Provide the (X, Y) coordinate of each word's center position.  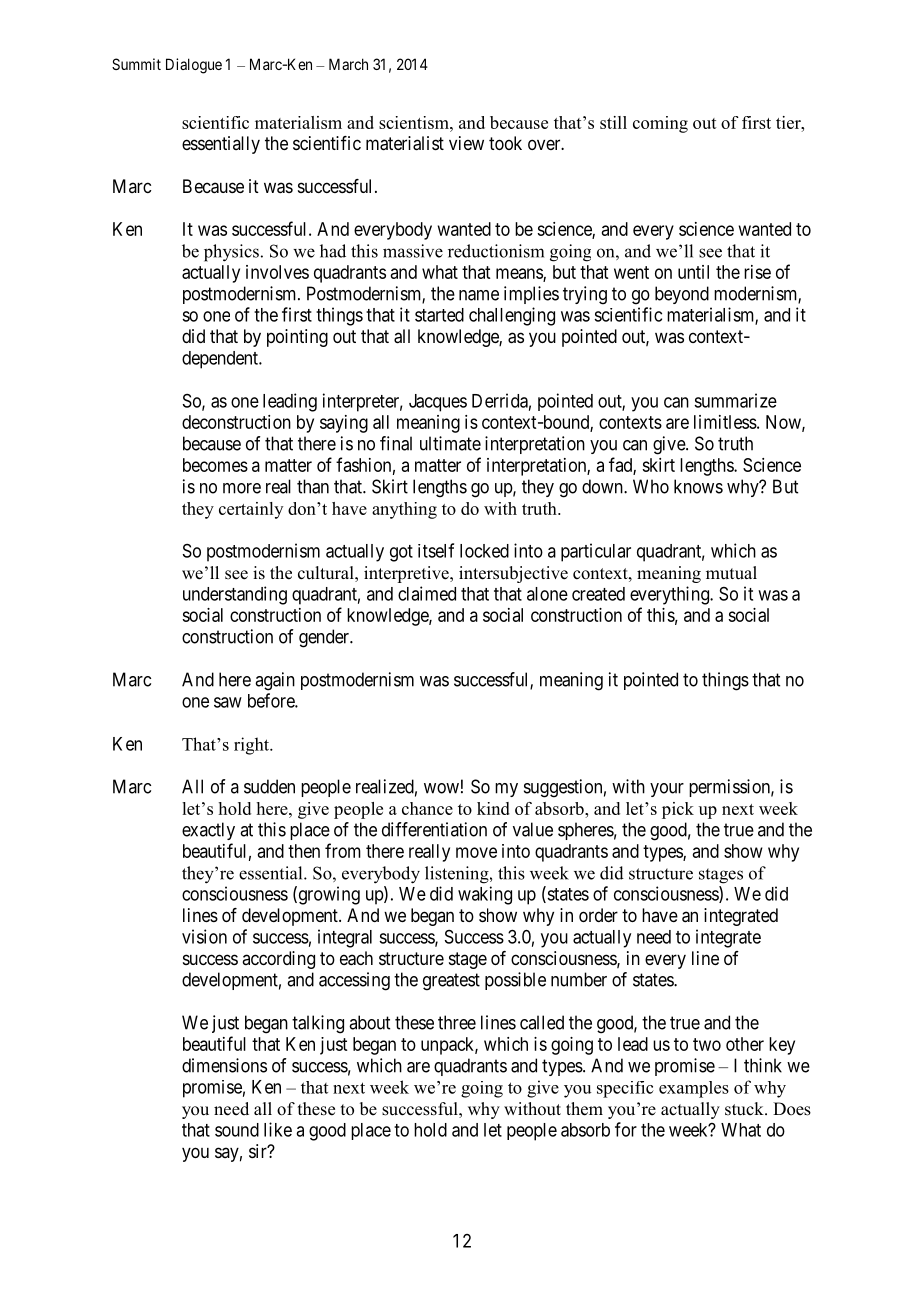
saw (228, 702)
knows (698, 486)
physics (231, 253)
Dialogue (194, 66)
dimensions (224, 1065)
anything (404, 510)
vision (204, 936)
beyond (682, 295)
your (667, 790)
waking (485, 895)
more (242, 488)
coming (660, 124)
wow (441, 788)
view (466, 143)
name (479, 295)
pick (678, 810)
